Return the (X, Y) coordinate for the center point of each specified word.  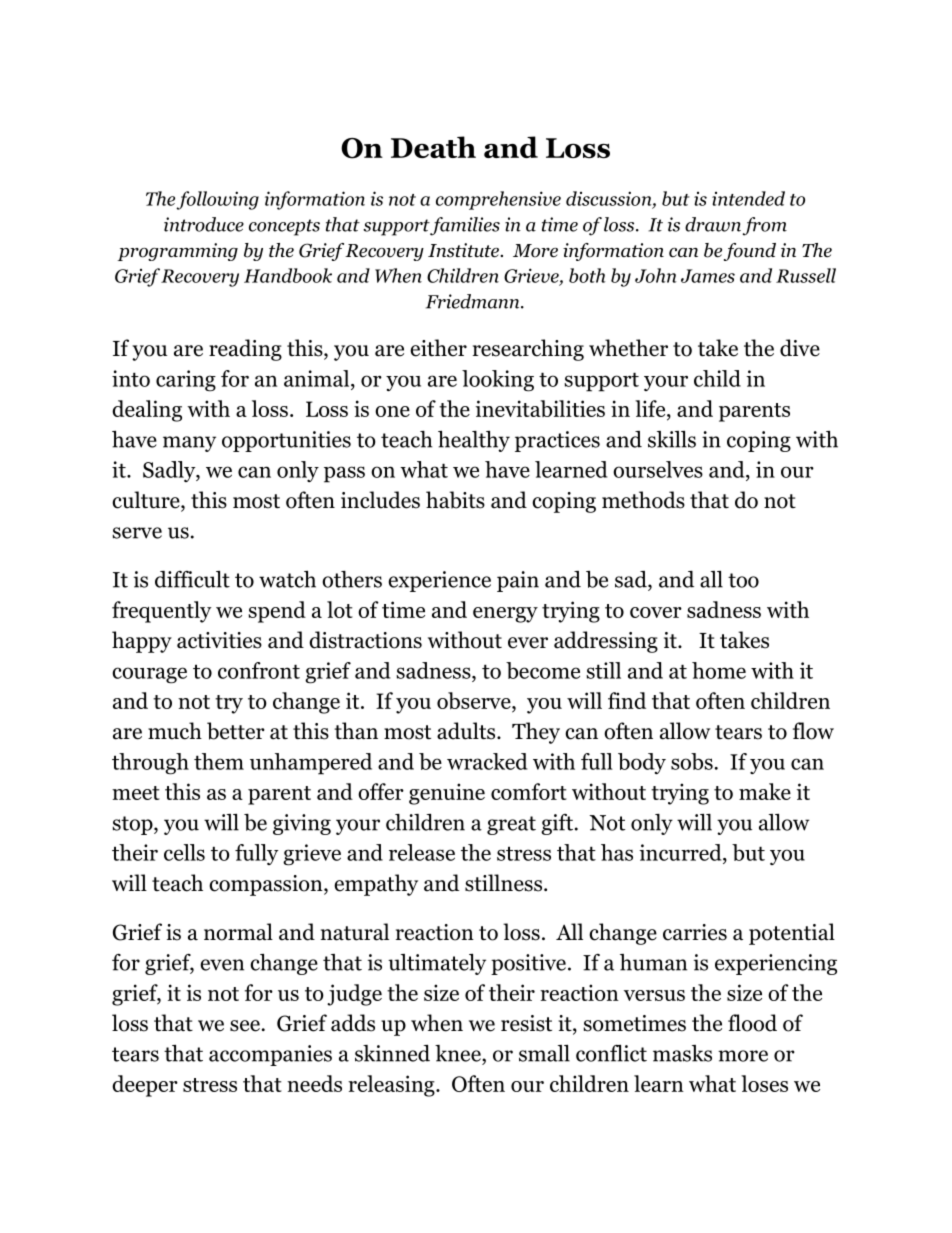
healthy (474, 441)
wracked (487, 761)
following (217, 200)
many (189, 444)
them (219, 761)
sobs (692, 761)
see (245, 1026)
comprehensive (498, 200)
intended (748, 198)
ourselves (658, 469)
